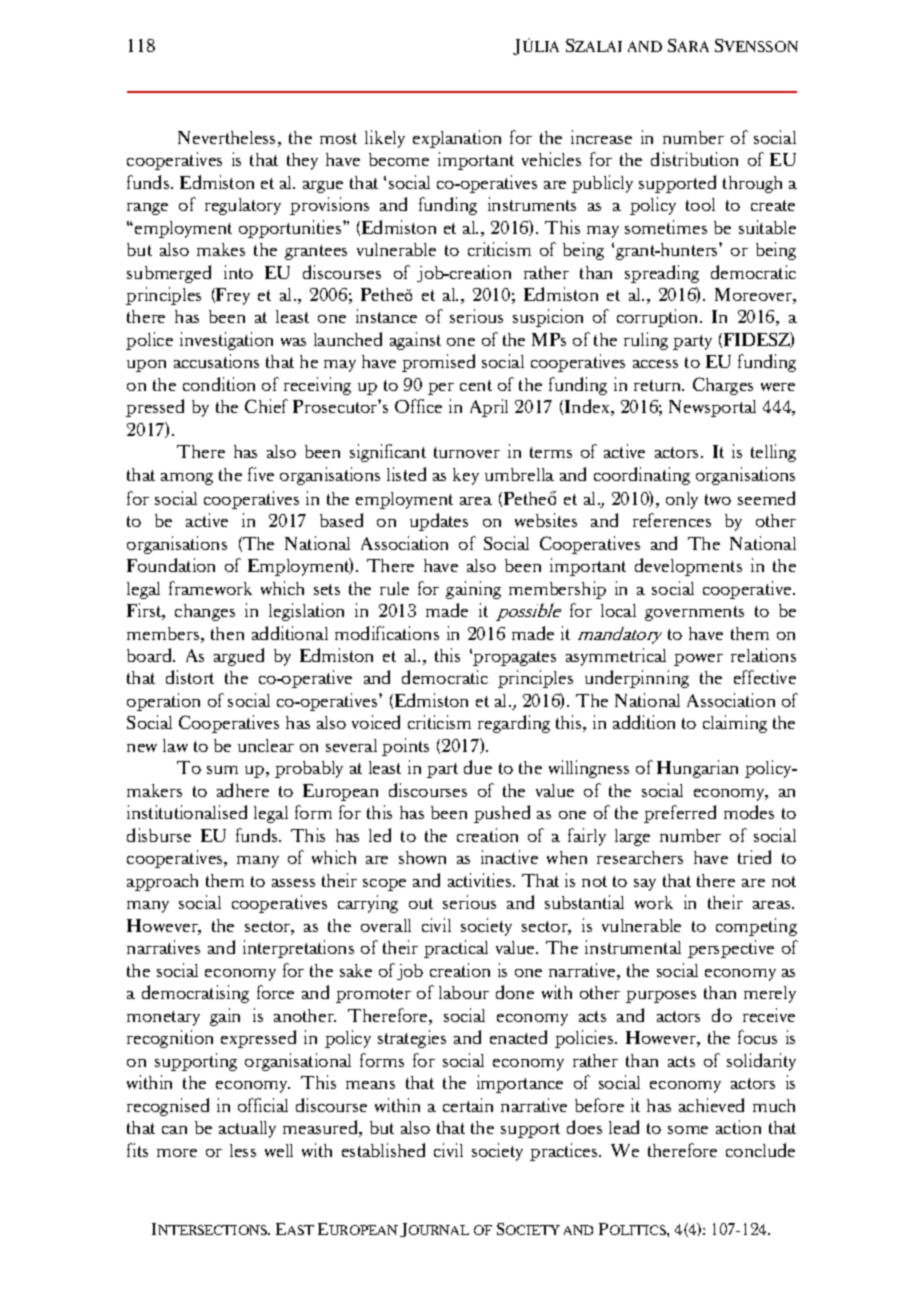 This document has width=924, height=1305. Describe the element at coordinates (247, 1129) in the document. I see `actually` at that location.
